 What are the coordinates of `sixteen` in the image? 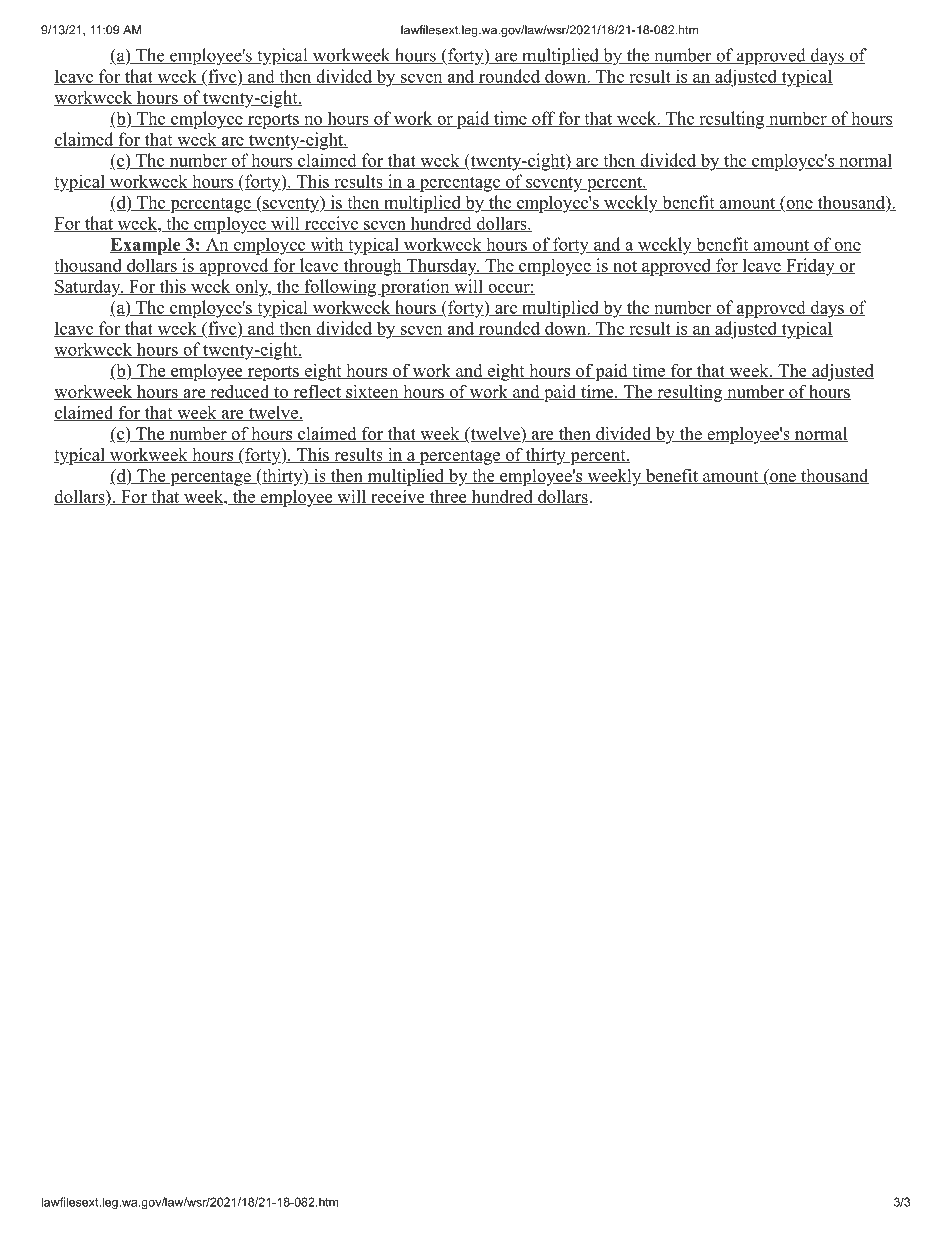 It's located at (372, 392).
